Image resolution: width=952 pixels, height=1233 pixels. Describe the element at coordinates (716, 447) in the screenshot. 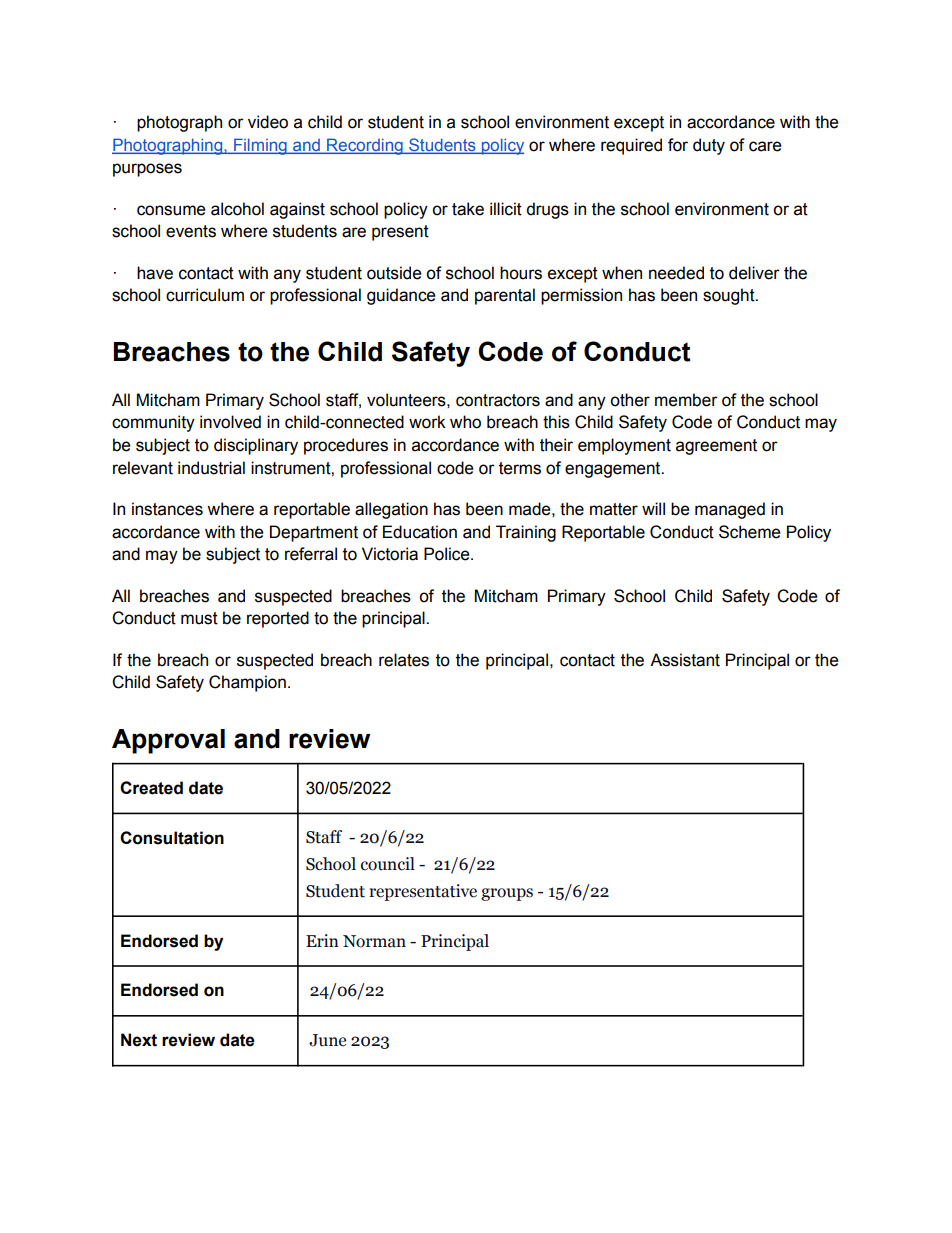

I see `agreement` at that location.
